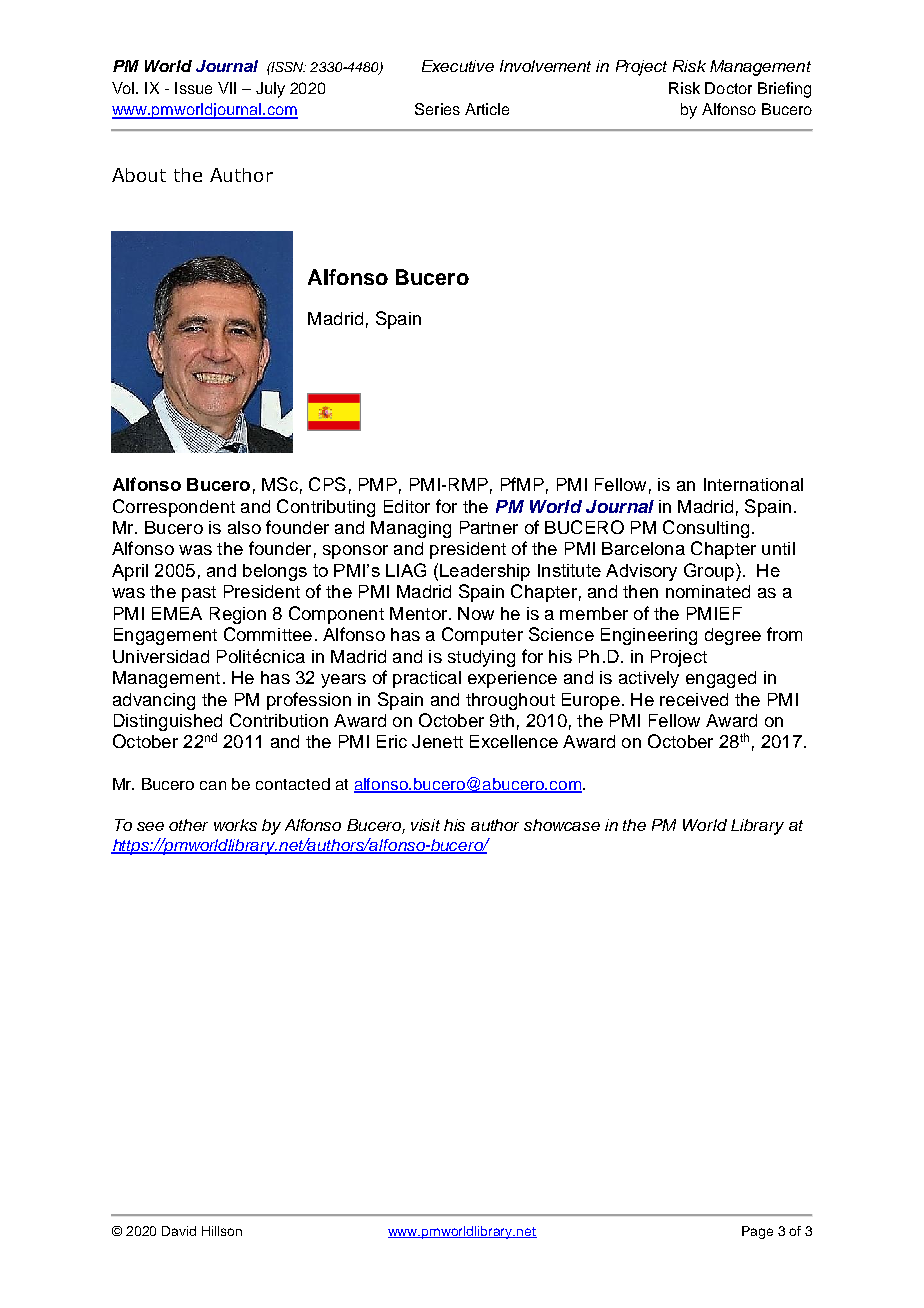 The height and width of the page is (1308, 924). Describe the element at coordinates (165, 636) in the page. I see `Engagement` at that location.
